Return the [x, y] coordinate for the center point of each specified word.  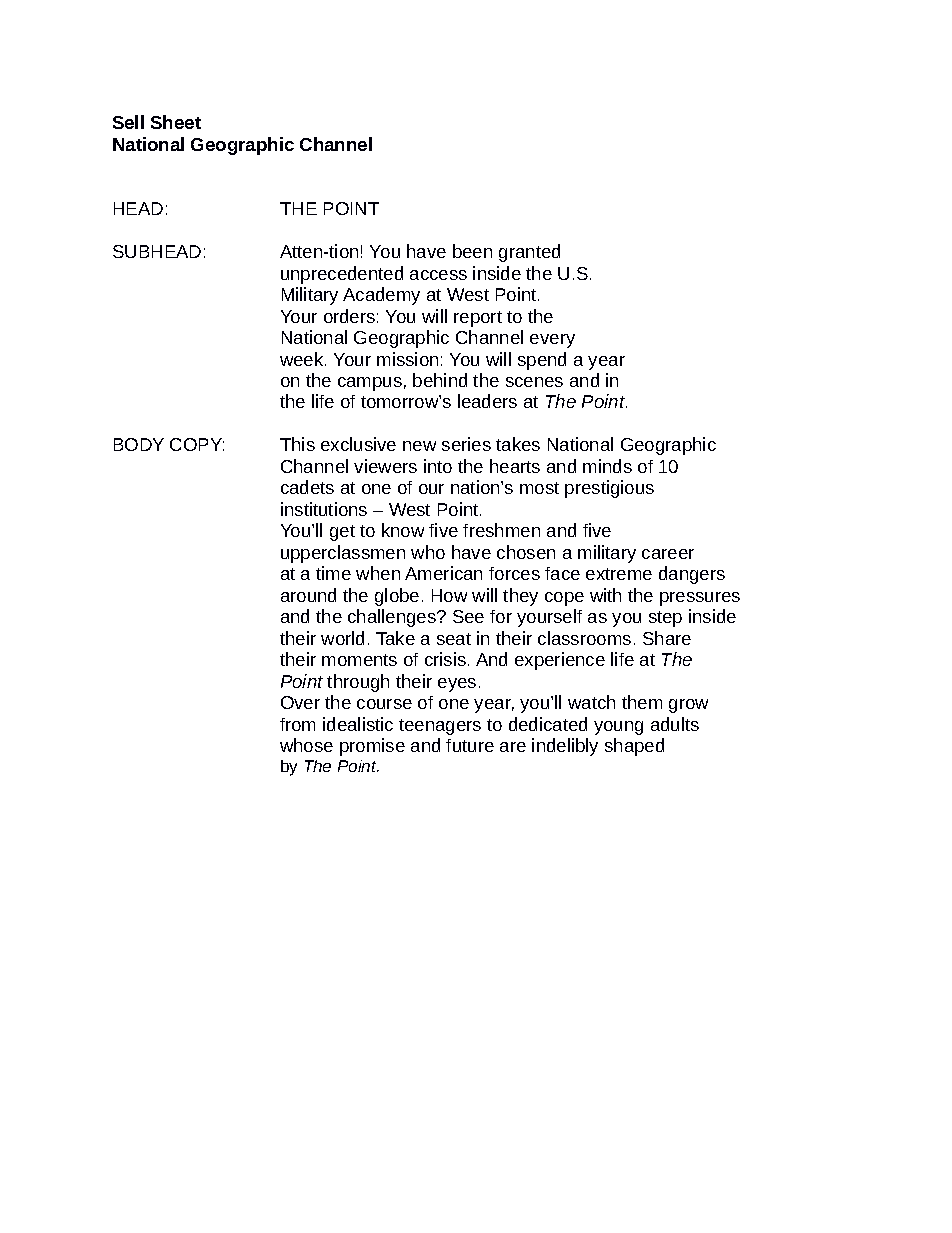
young [618, 728]
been [472, 251]
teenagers [440, 727]
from [297, 724]
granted [529, 253]
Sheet [176, 122]
